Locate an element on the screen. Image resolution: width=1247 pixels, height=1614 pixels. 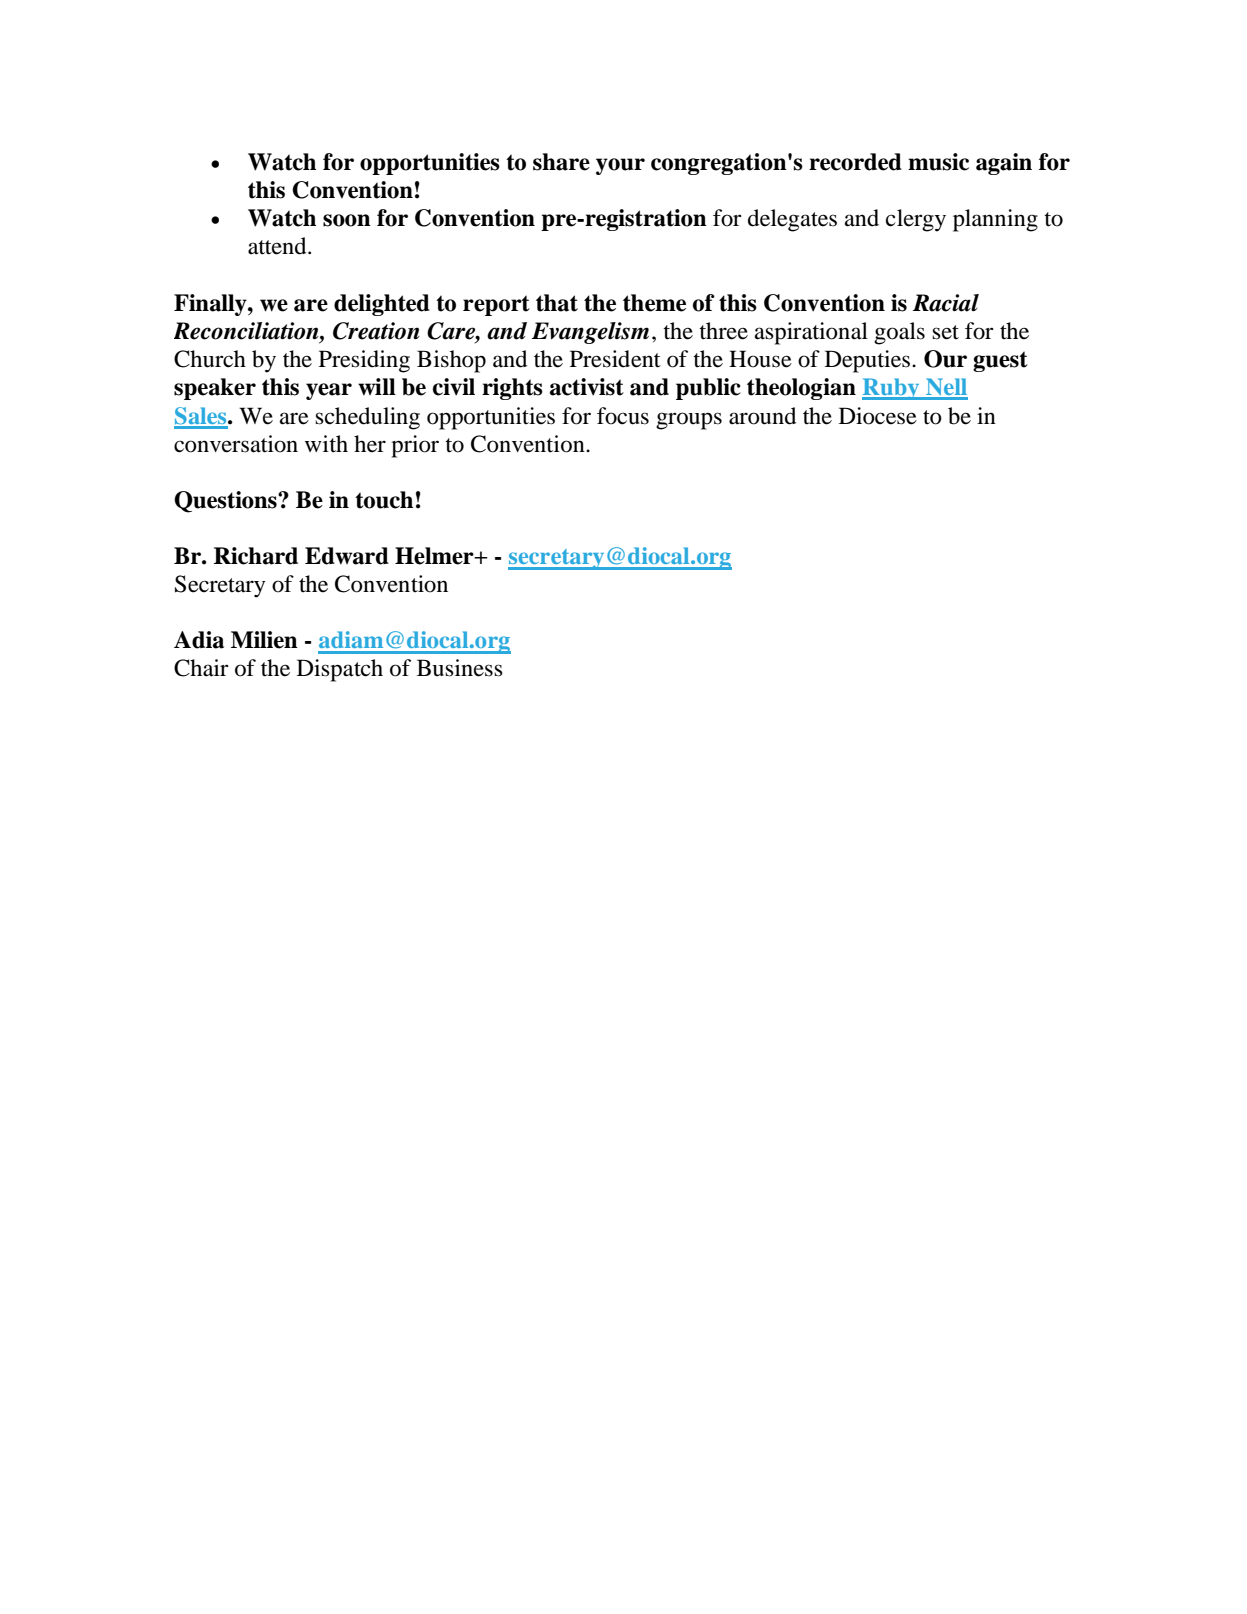
Dispatch is located at coordinates (340, 670).
